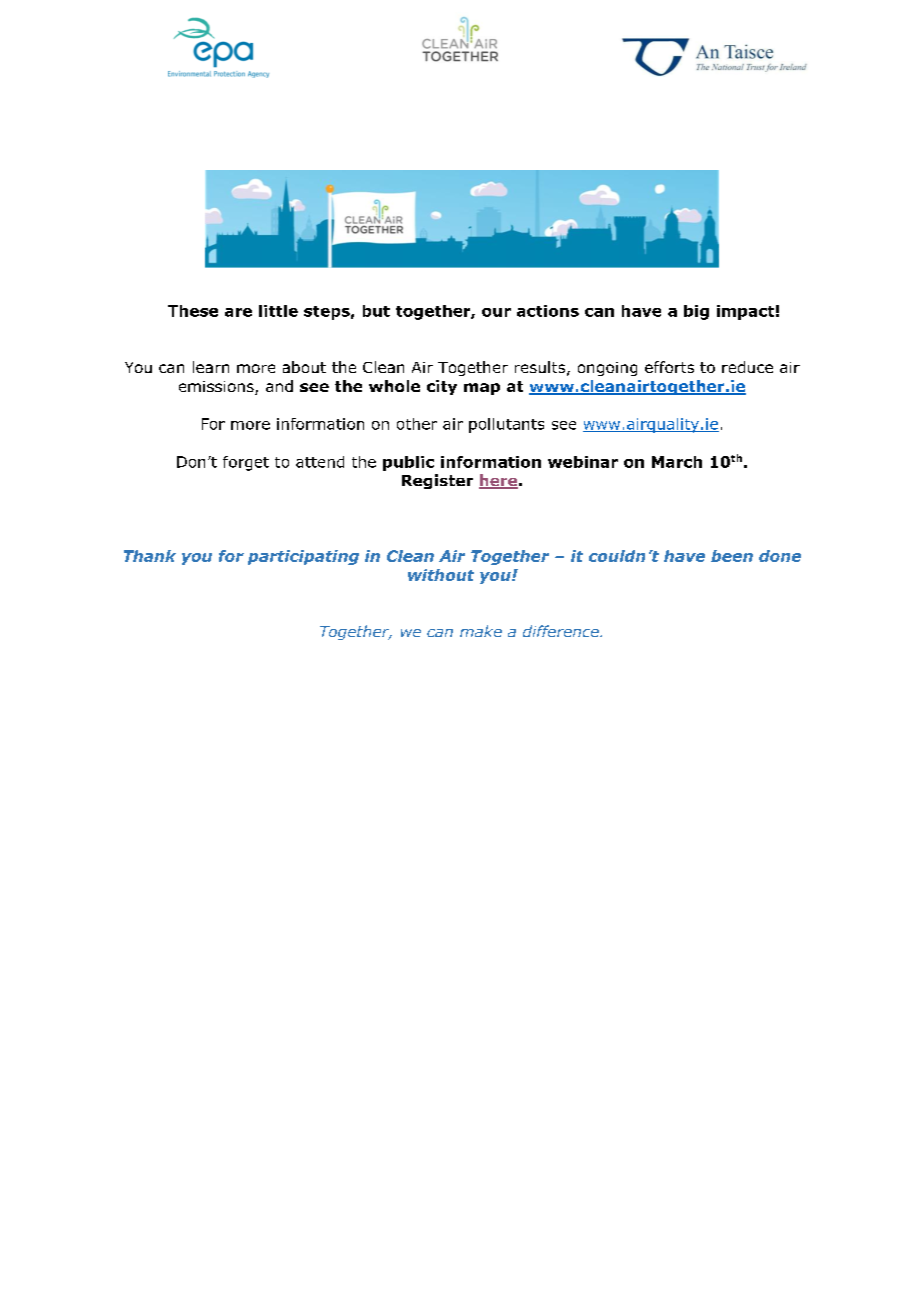 Image resolution: width=924 pixels, height=1308 pixels. Describe the element at coordinates (732, 556) in the screenshot. I see `been` at that location.
